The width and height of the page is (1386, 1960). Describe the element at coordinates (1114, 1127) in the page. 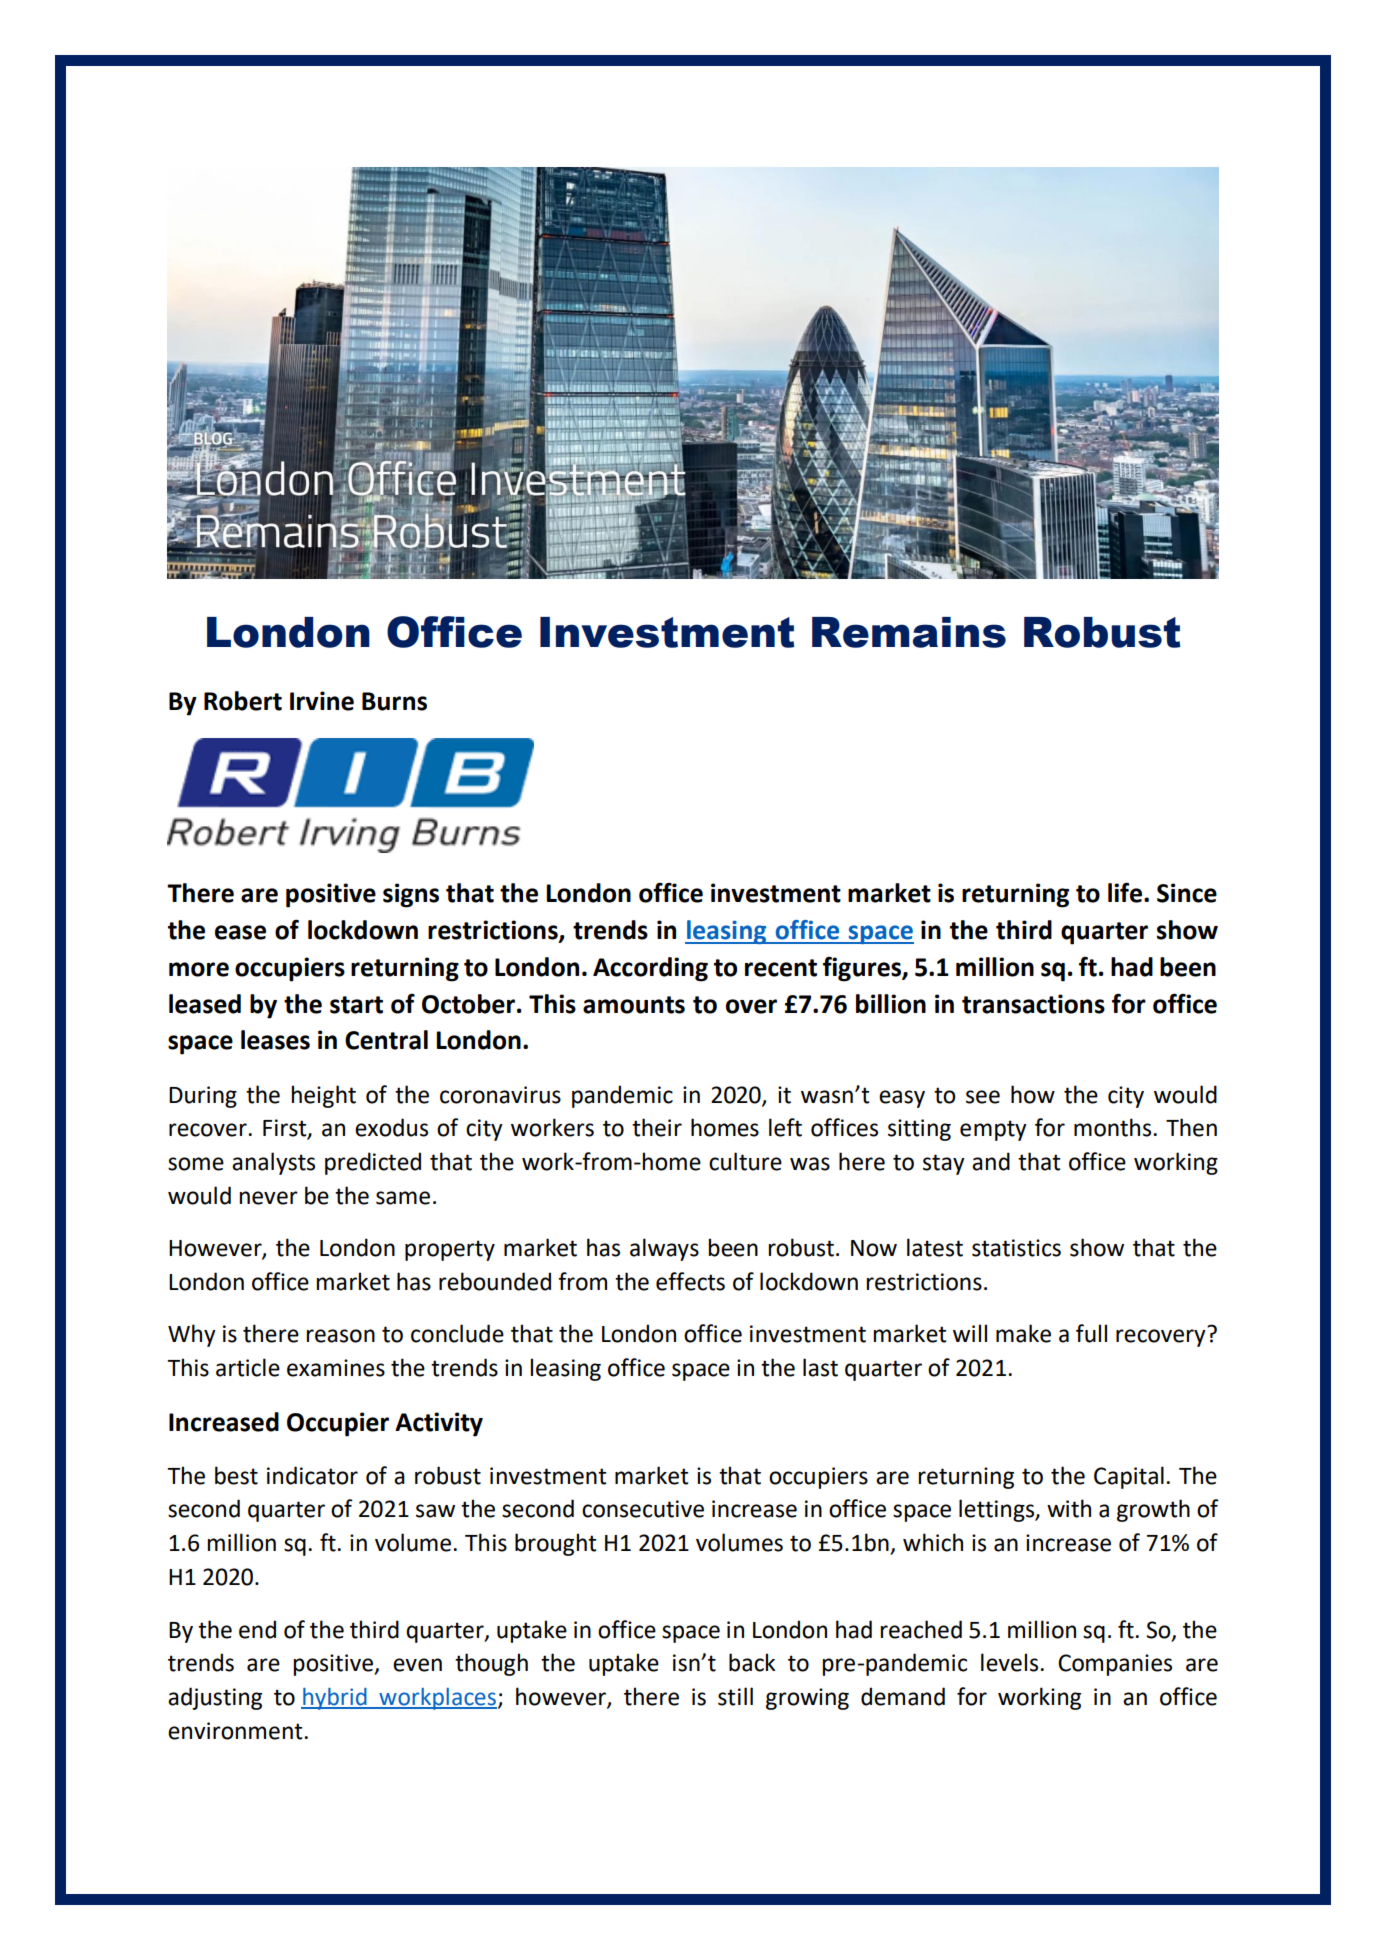

I see `months` at that location.
